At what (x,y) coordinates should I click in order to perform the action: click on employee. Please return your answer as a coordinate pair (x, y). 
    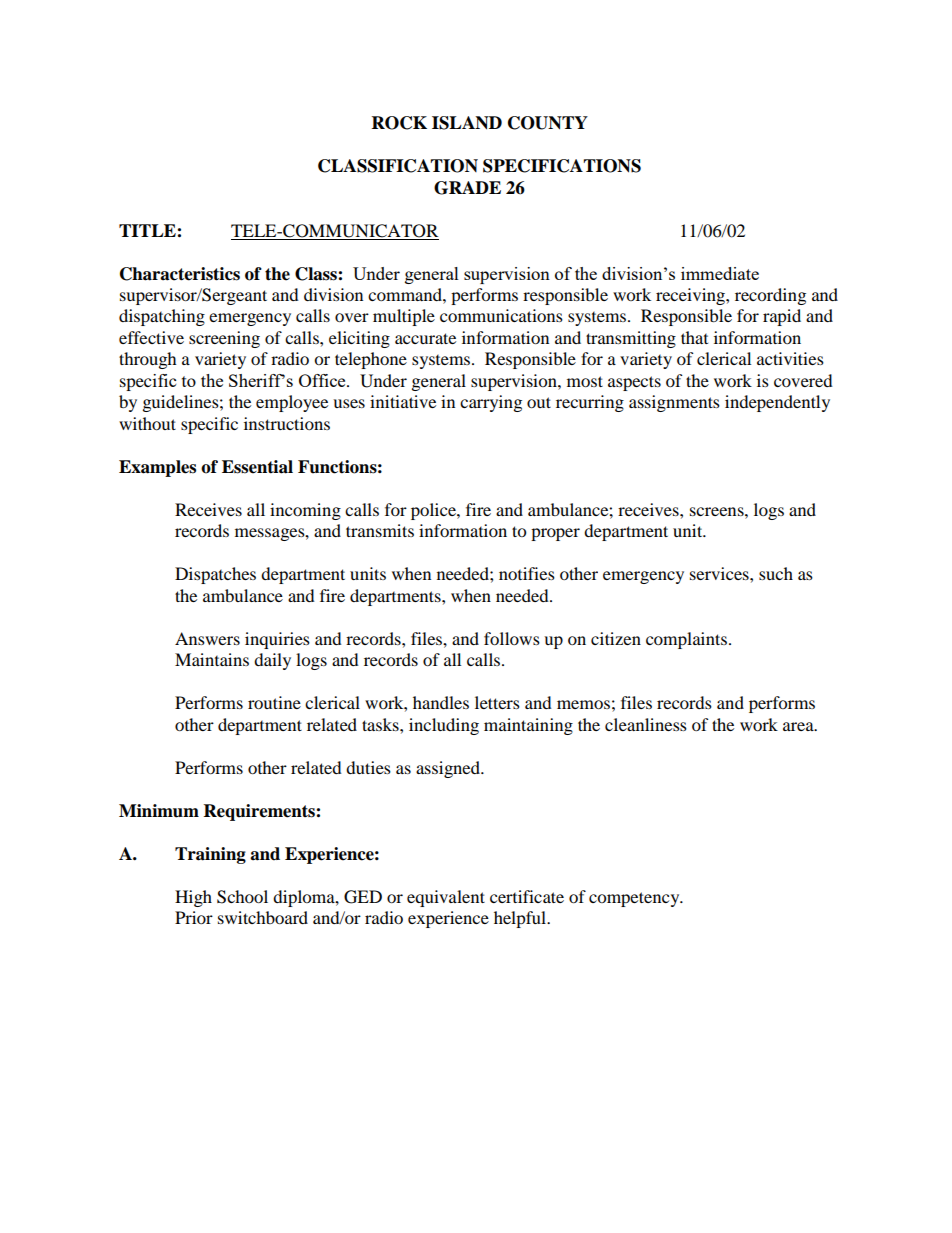
    Looking at the image, I should click on (292, 403).
